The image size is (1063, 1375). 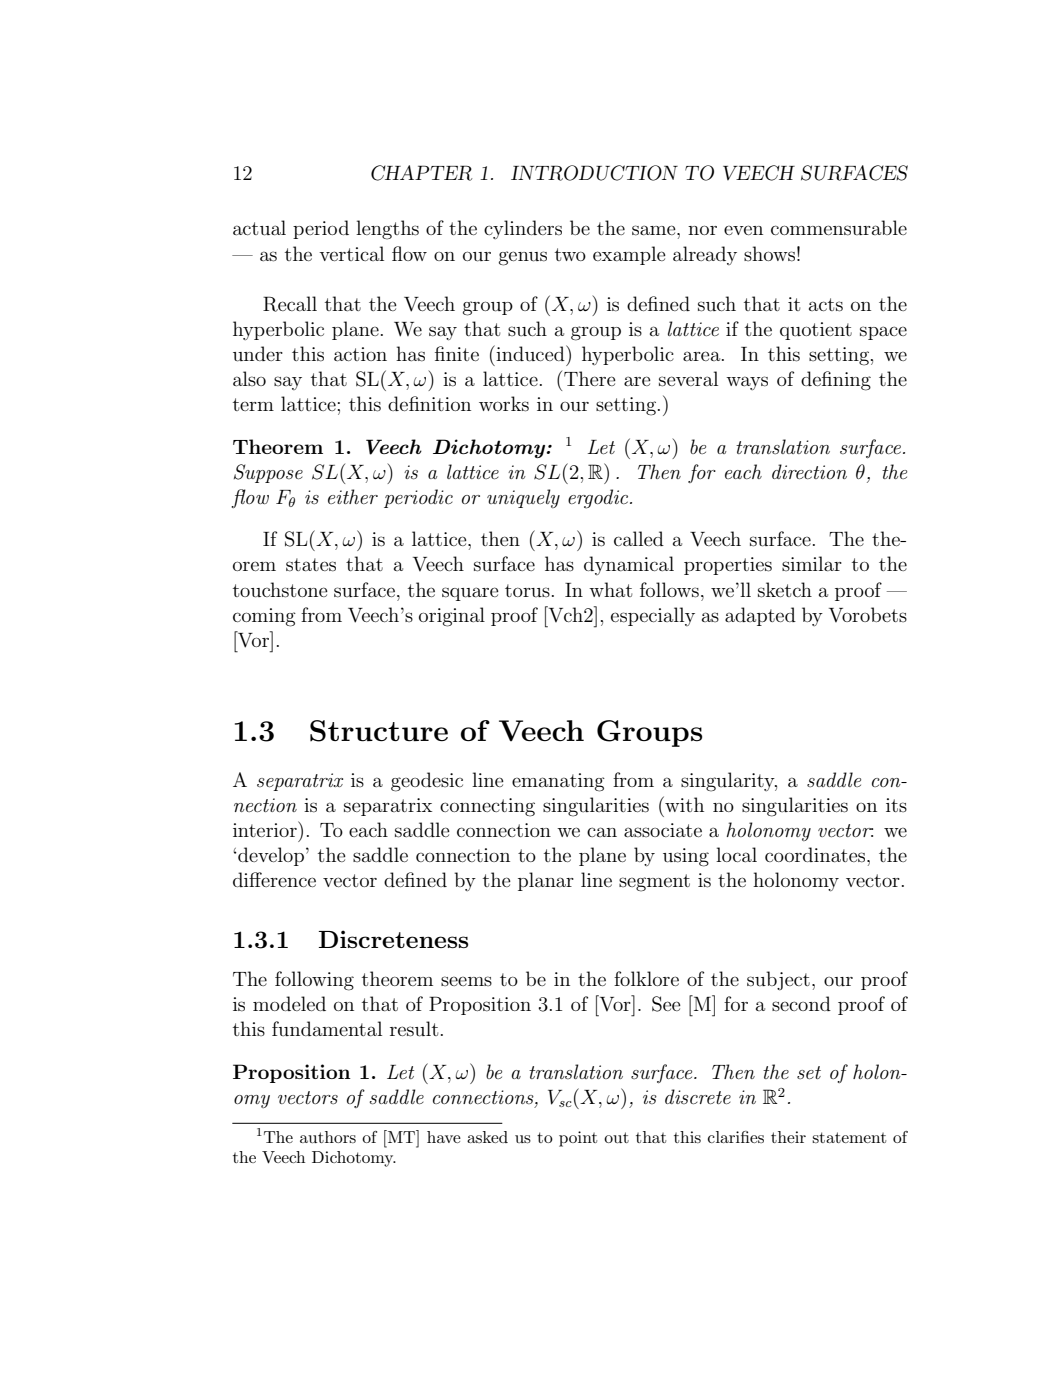 What do you see at coordinates (760, 616) in the page?
I see `adapted` at bounding box center [760, 616].
